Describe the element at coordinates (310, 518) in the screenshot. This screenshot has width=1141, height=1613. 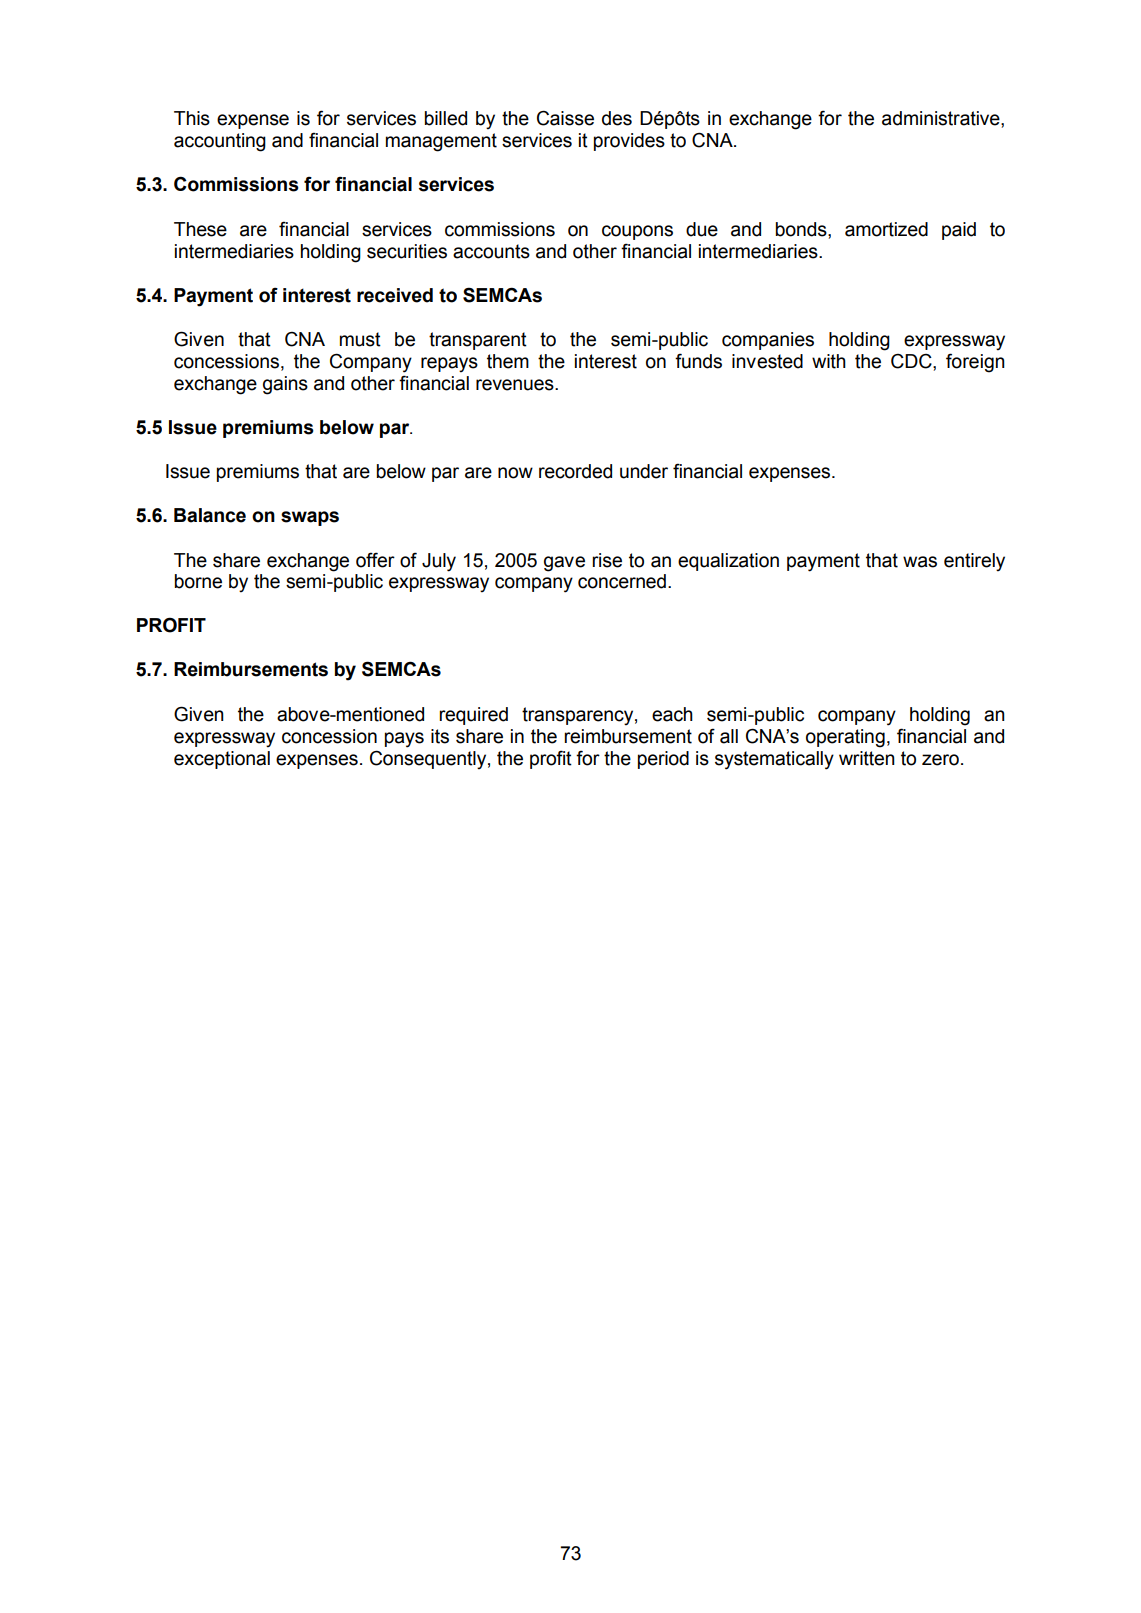
I see `swaps` at that location.
